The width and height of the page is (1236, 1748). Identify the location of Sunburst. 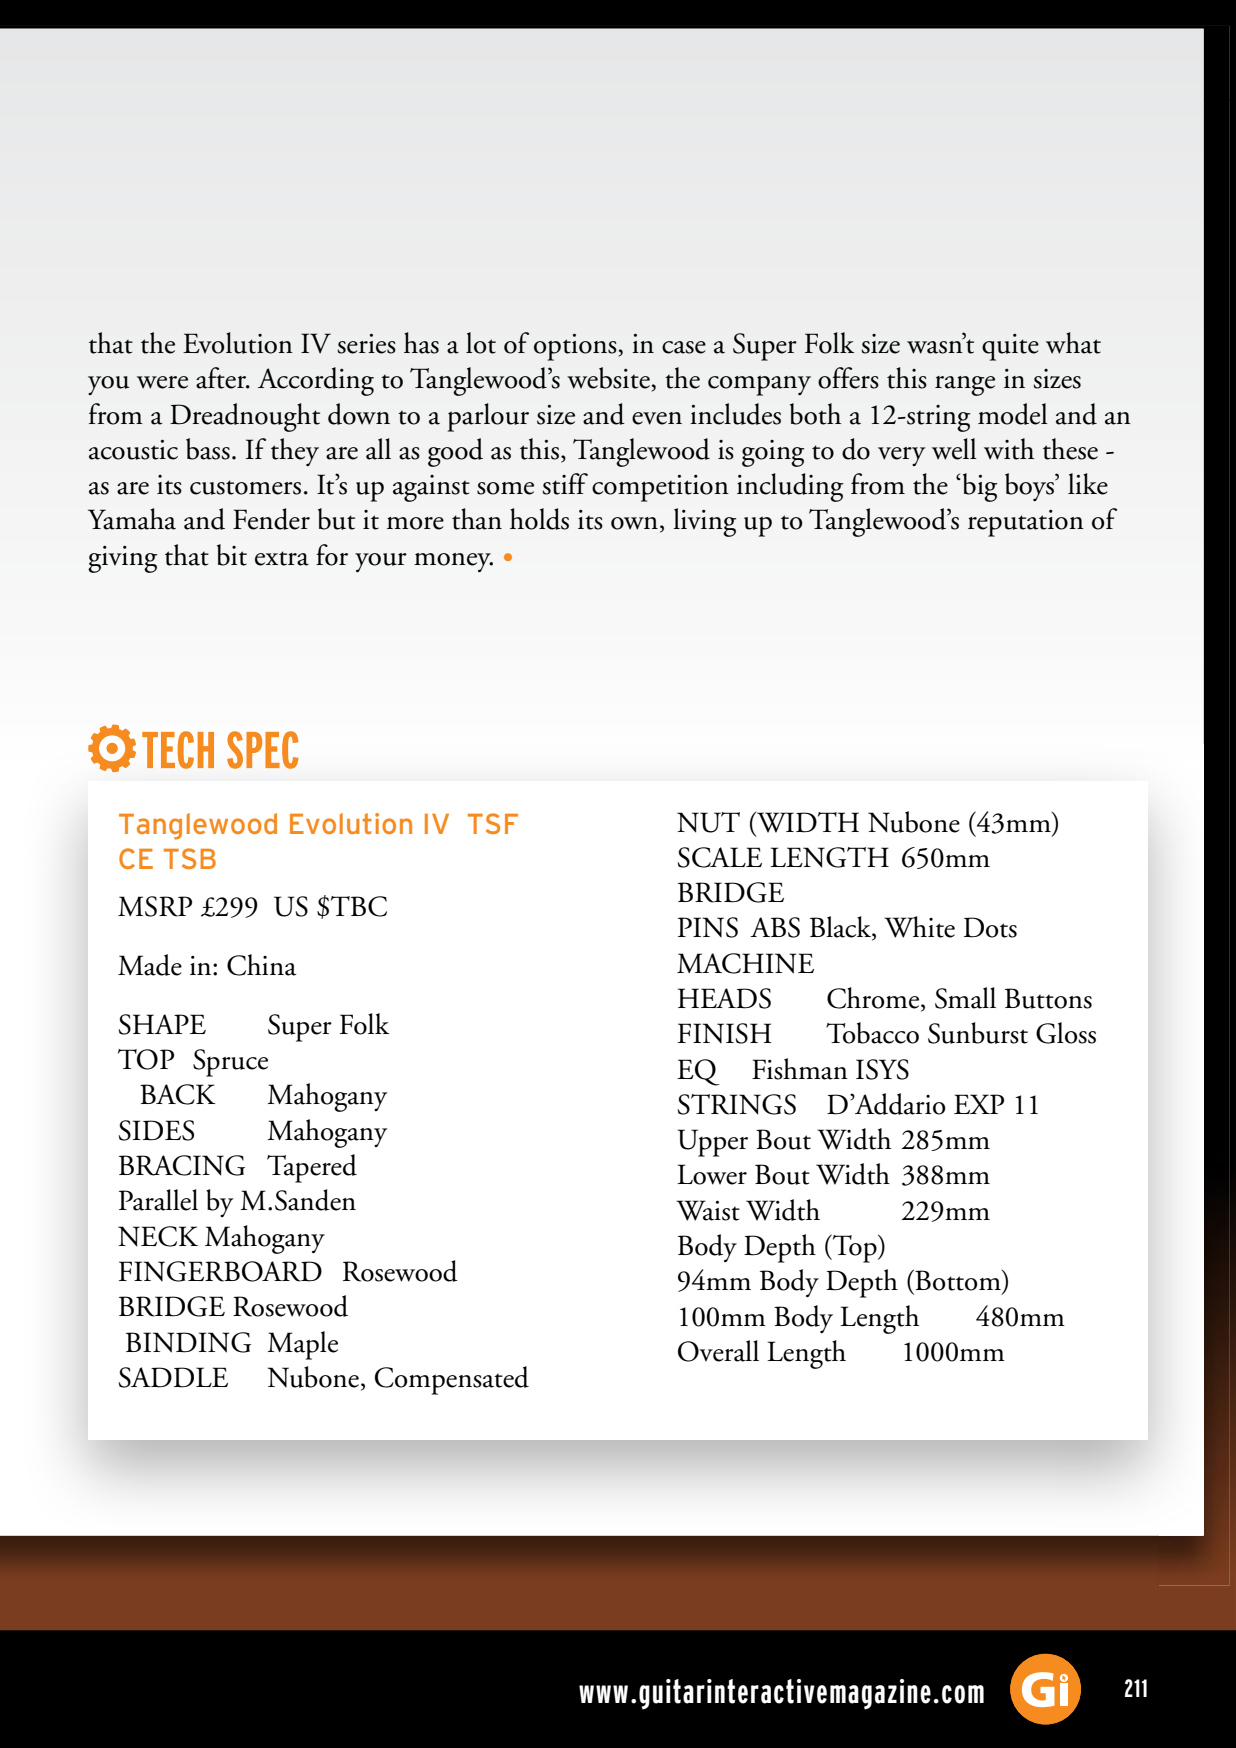
(978, 1033).
